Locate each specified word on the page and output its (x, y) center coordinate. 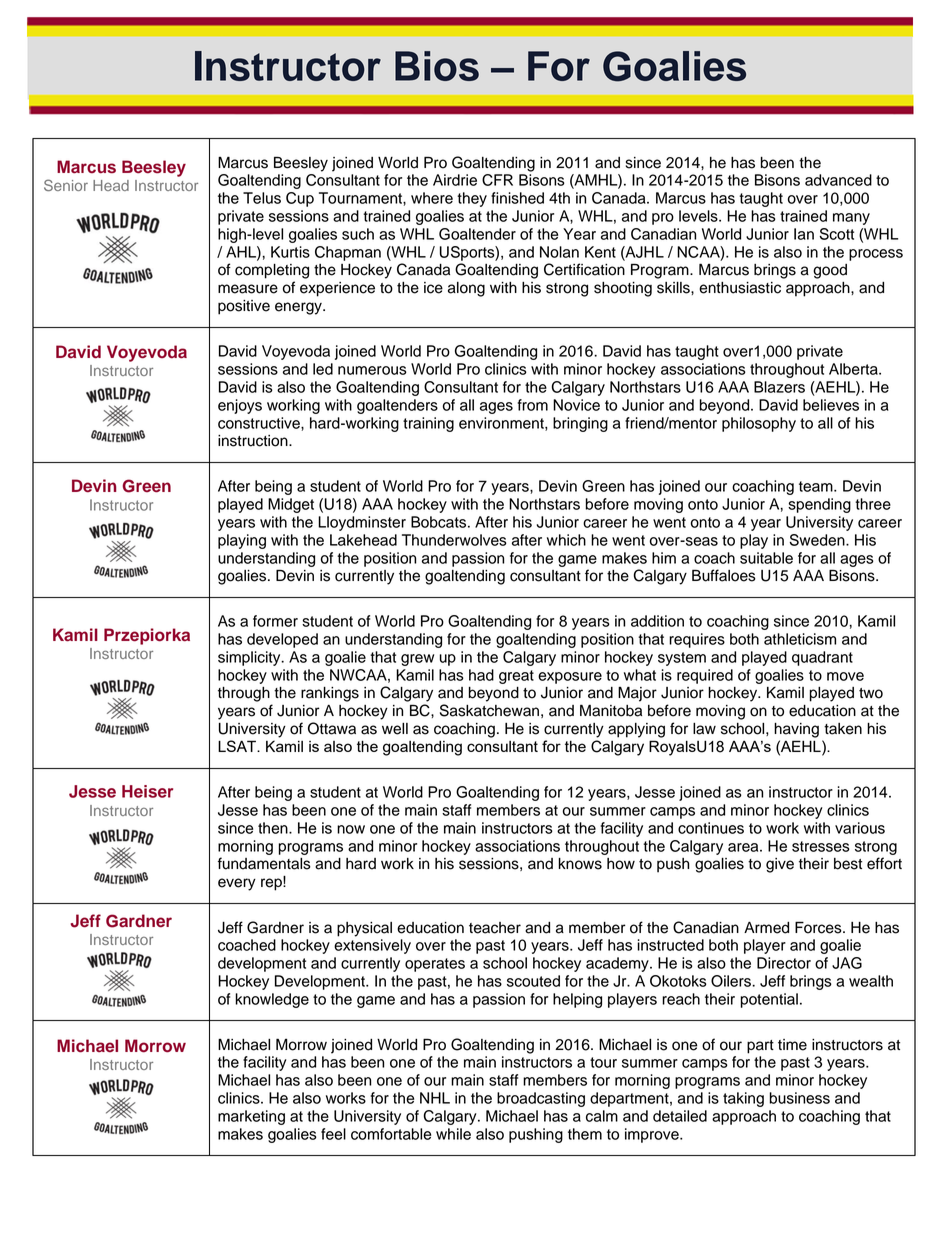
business (799, 1098)
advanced (838, 180)
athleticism (800, 639)
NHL (435, 1098)
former (275, 621)
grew (417, 660)
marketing (251, 1117)
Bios (437, 66)
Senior (66, 185)
